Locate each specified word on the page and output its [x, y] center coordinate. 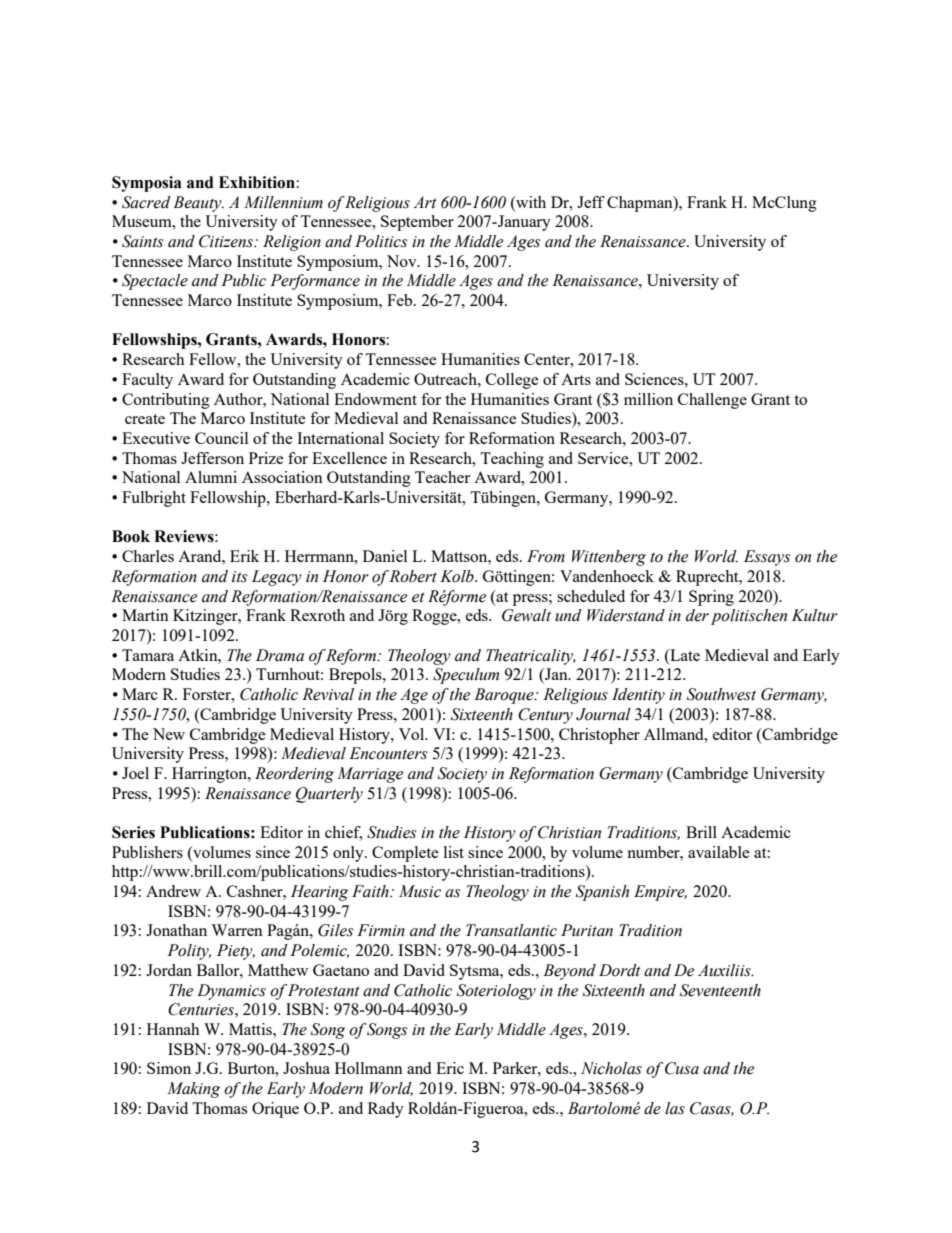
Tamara [148, 655]
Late [684, 655]
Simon [169, 1068]
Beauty [198, 204]
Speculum [466, 676]
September [417, 223]
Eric [450, 1068]
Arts [576, 379]
